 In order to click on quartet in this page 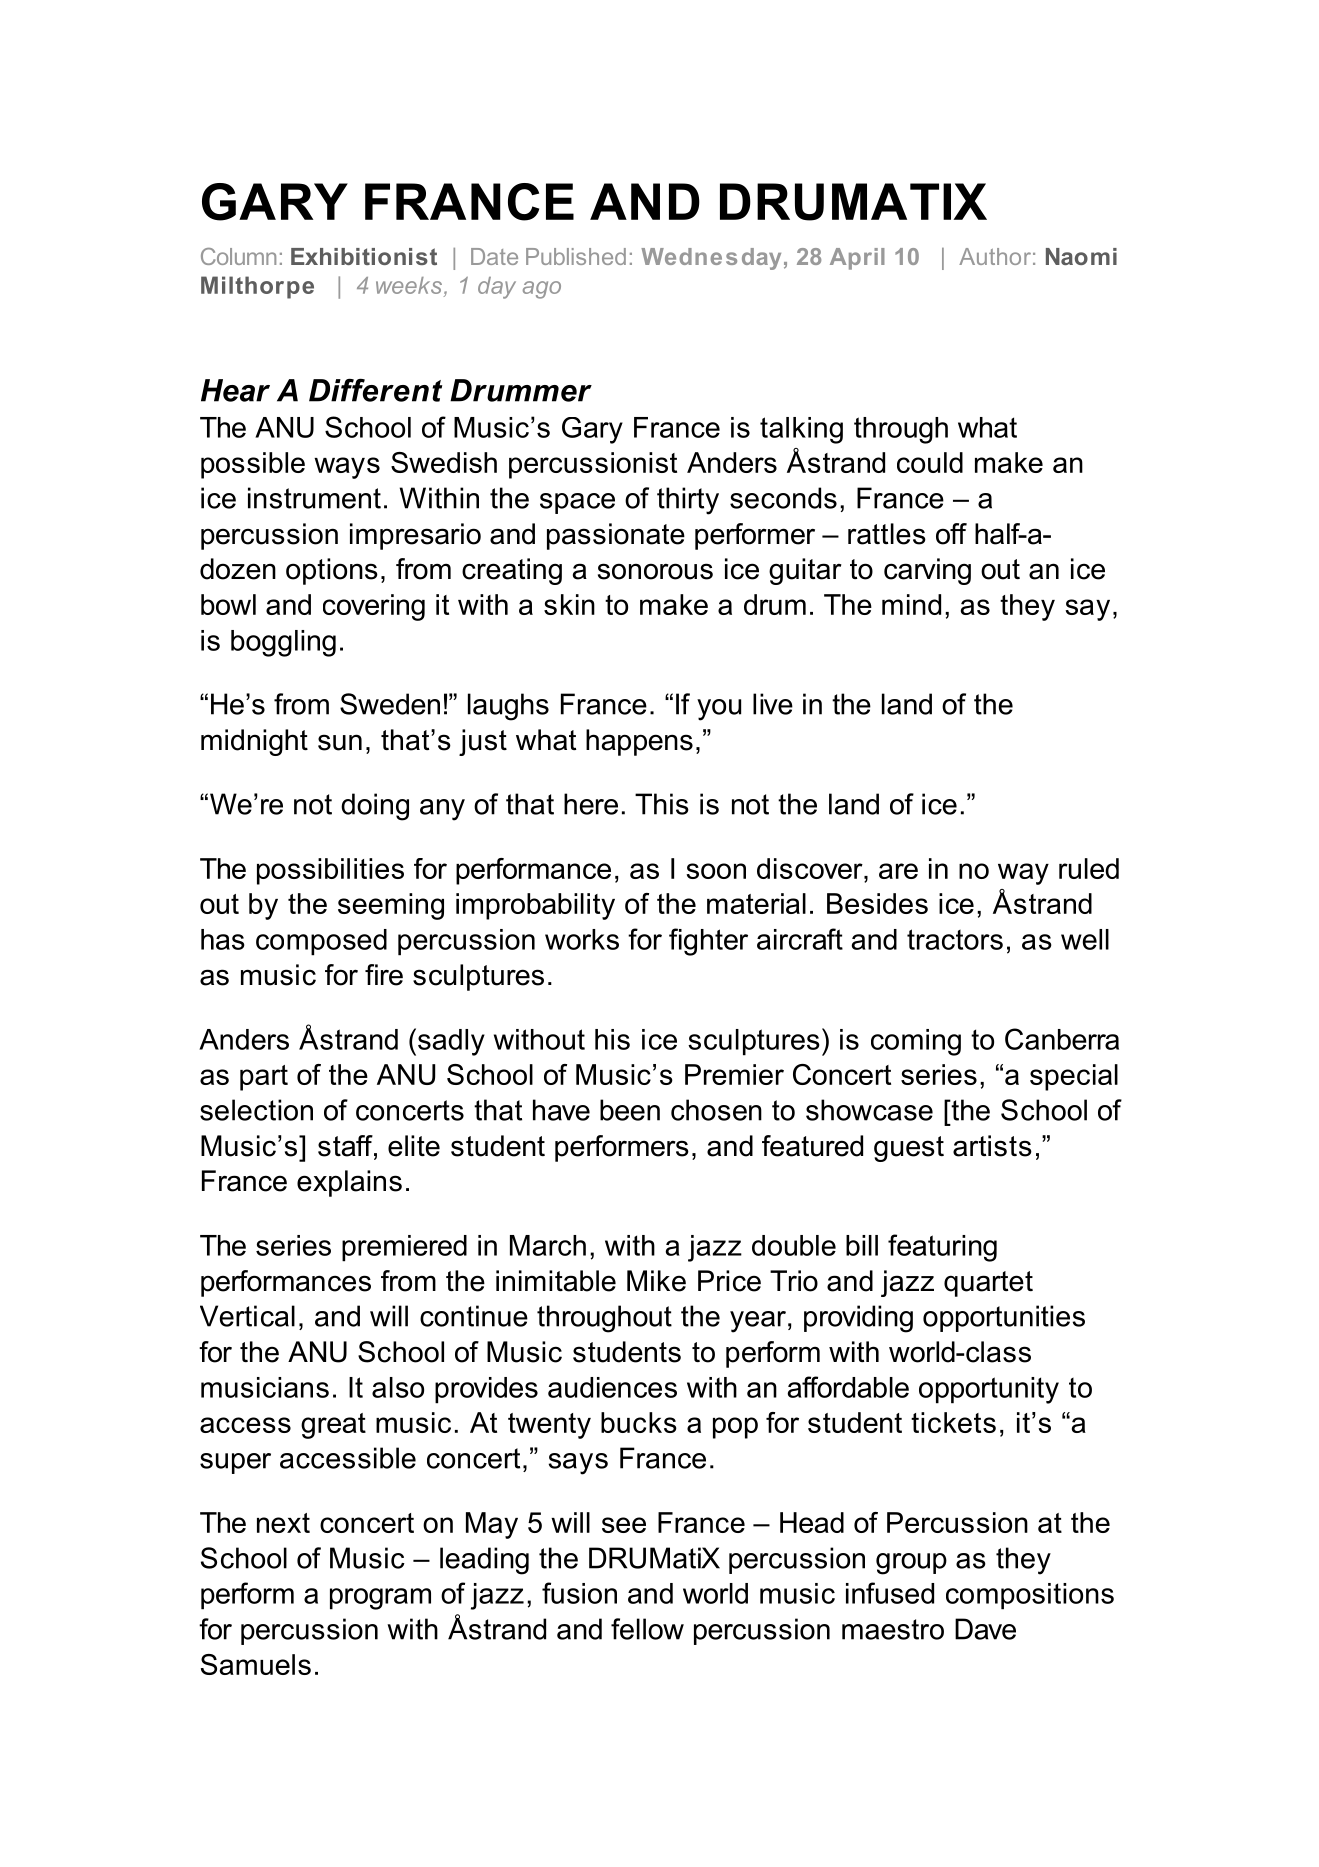, I will do `click(988, 1284)`.
